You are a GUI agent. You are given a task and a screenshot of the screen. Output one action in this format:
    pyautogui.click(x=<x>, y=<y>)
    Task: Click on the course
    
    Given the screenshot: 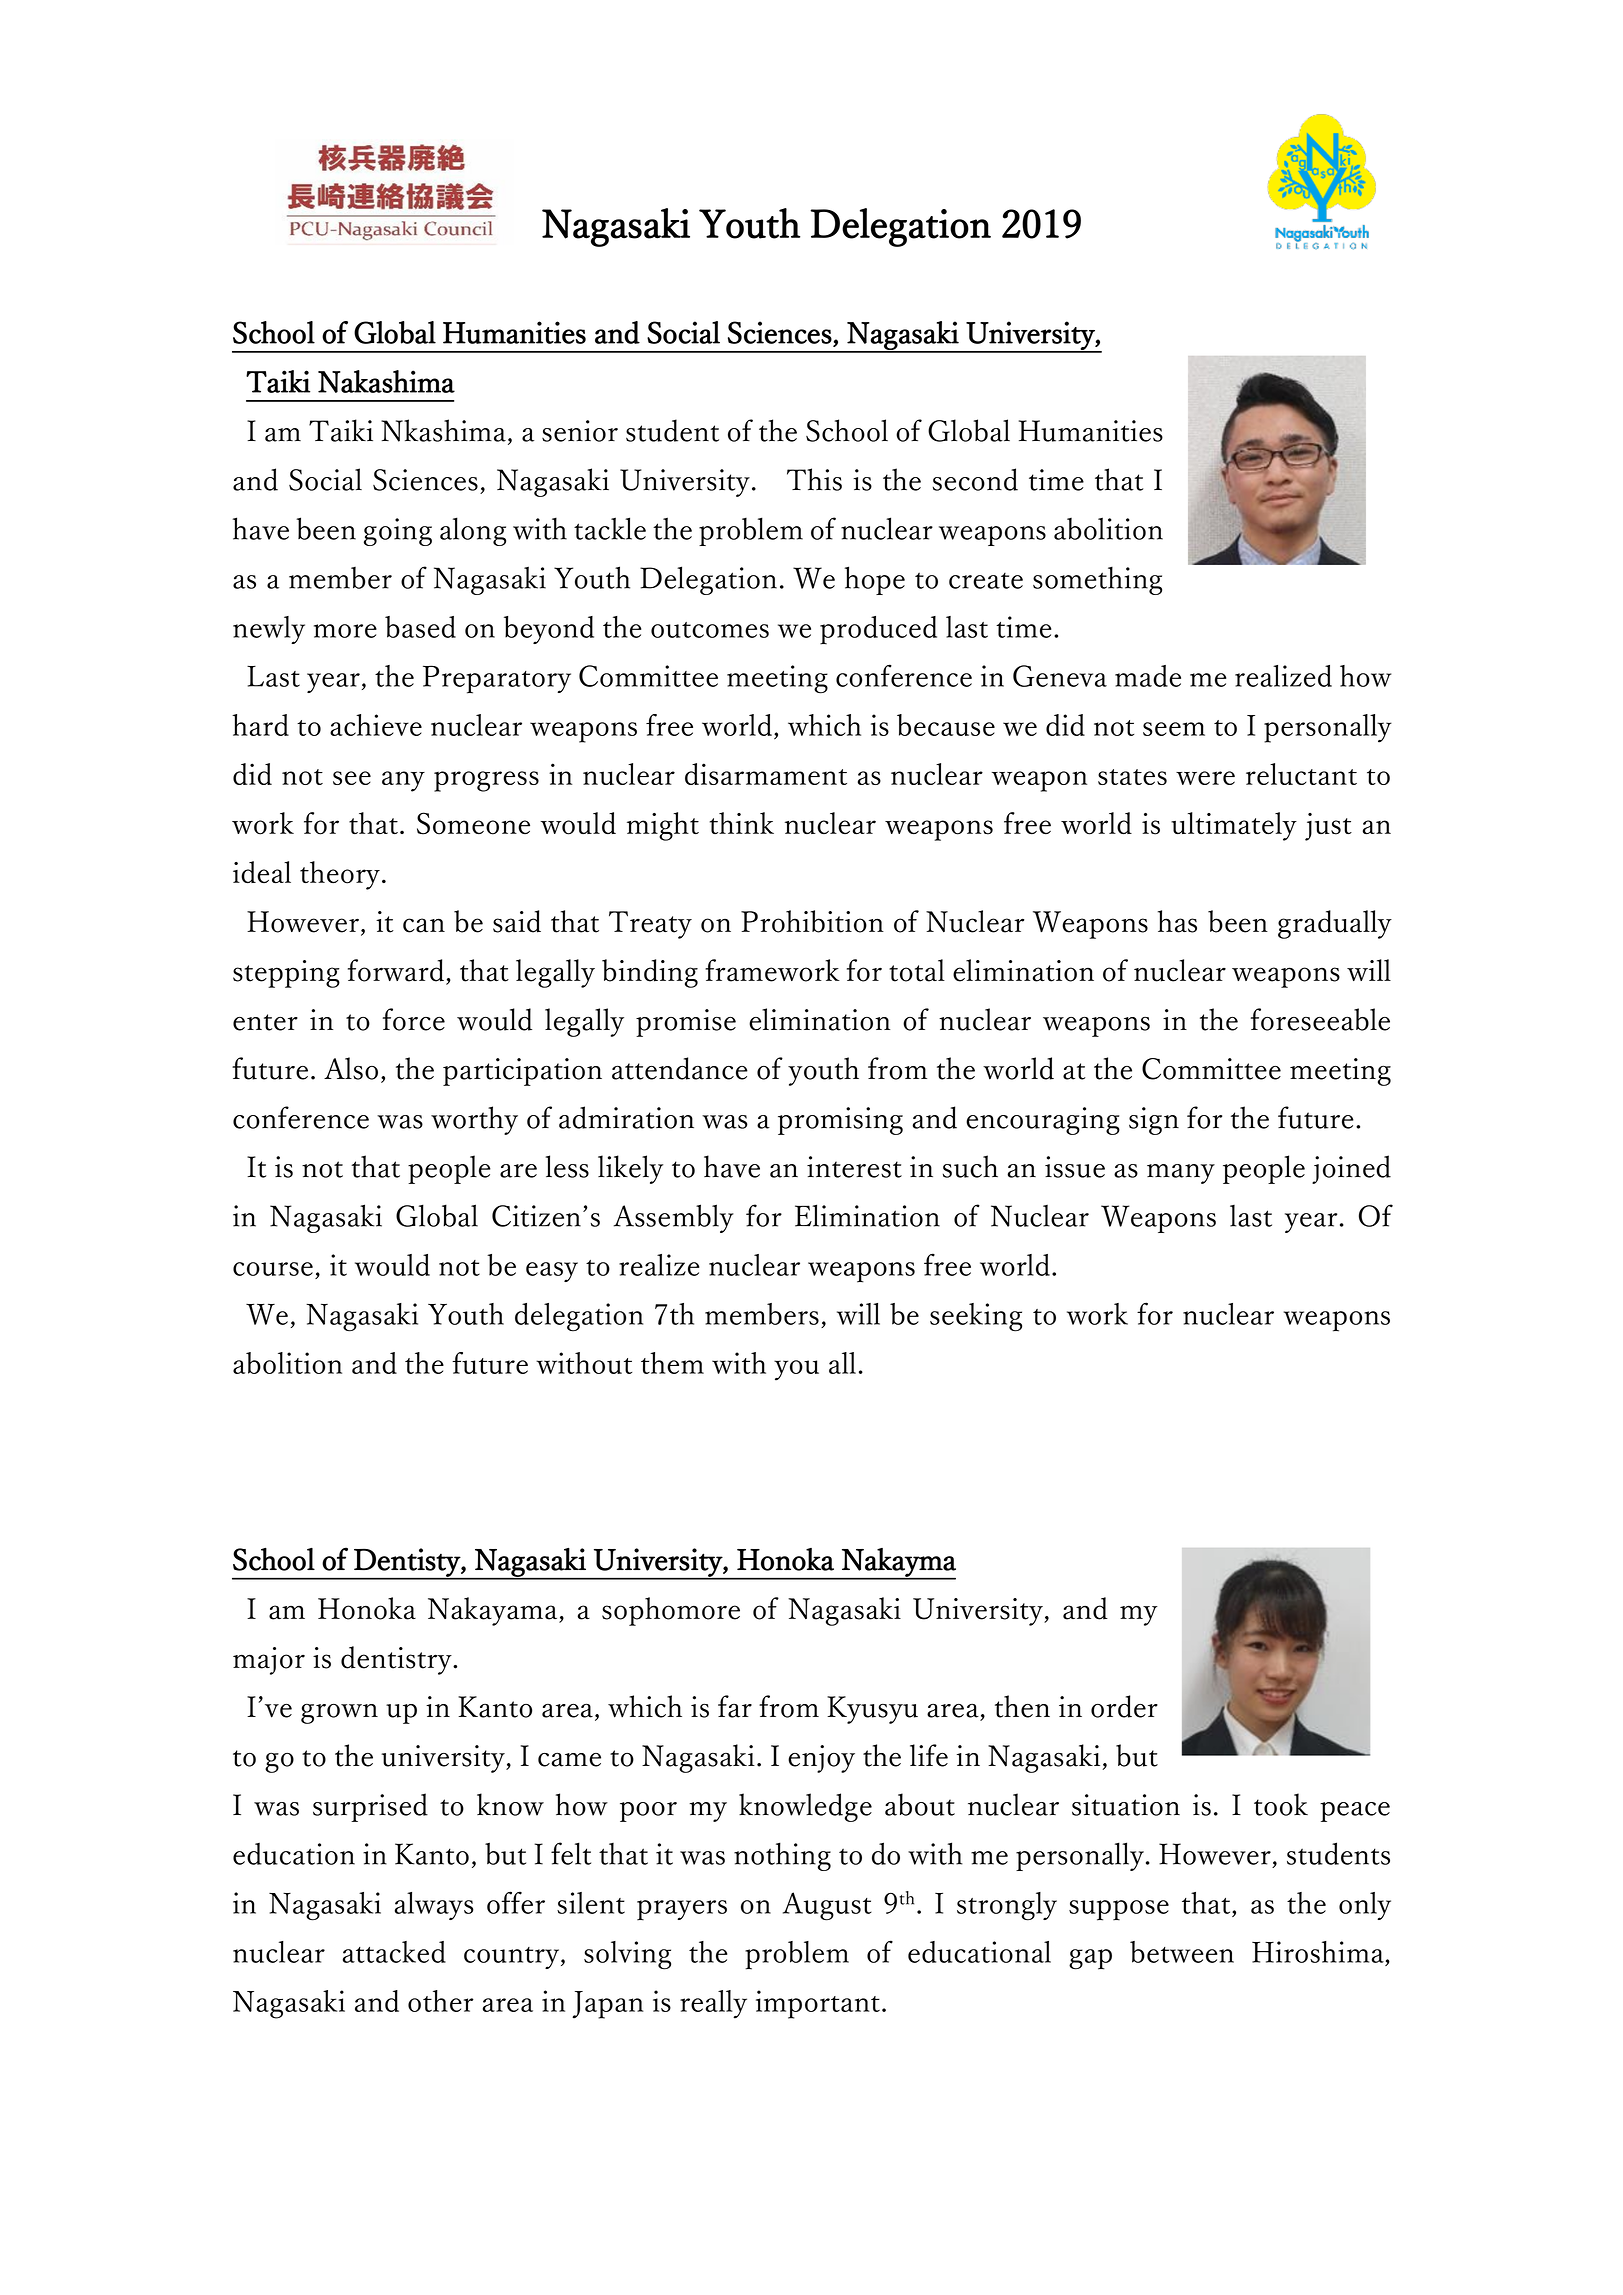 What is the action you would take?
    pyautogui.click(x=273, y=1269)
